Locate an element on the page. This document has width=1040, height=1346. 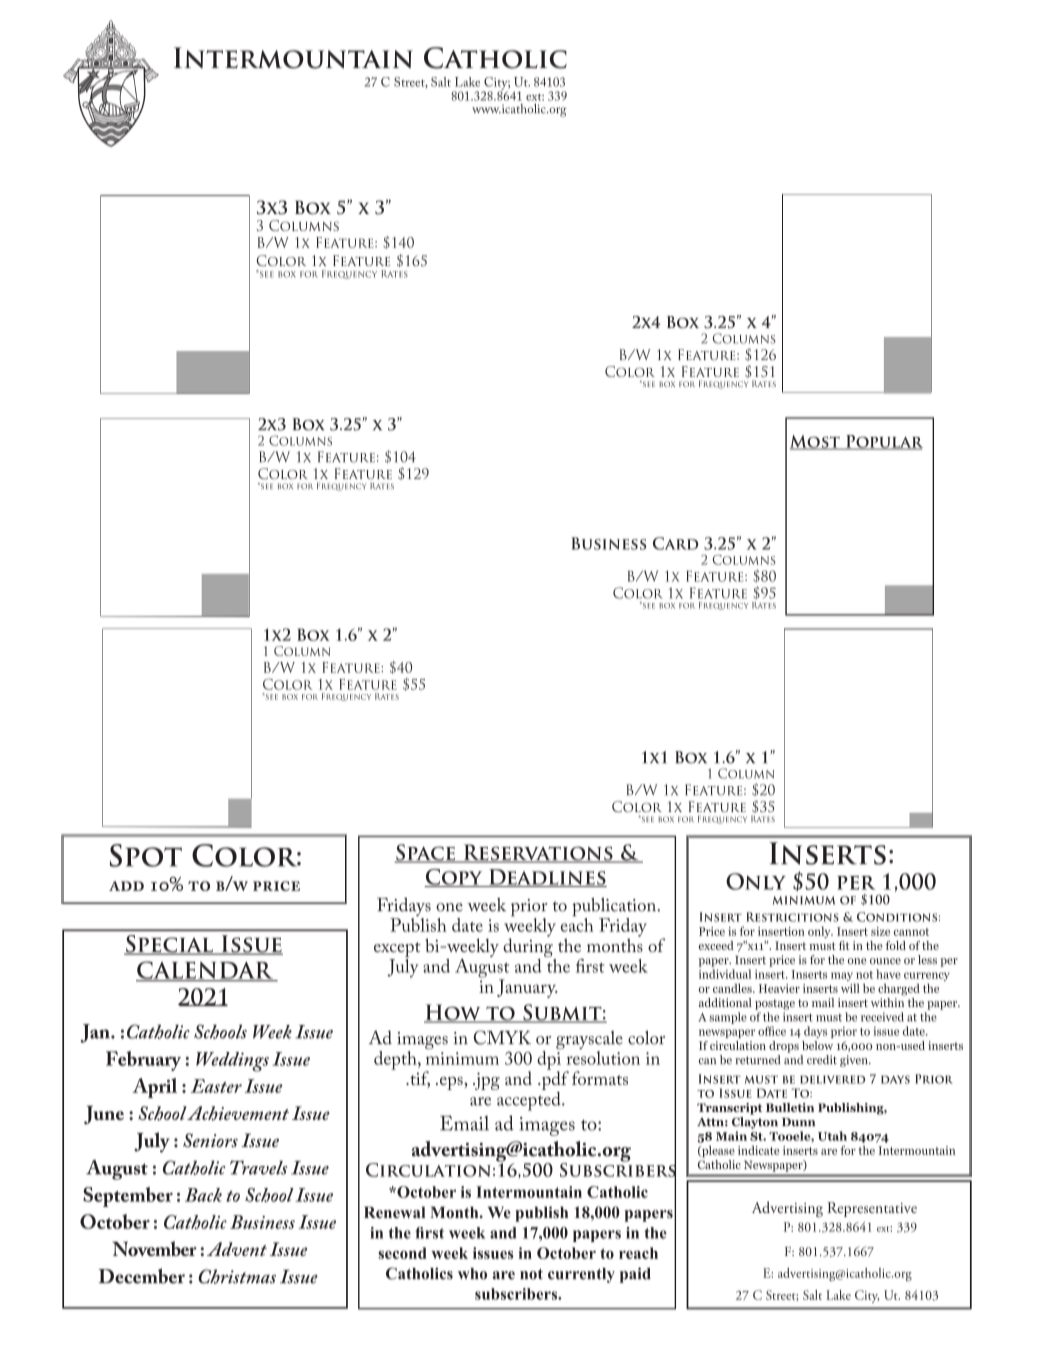
Spot is located at coordinates (146, 855).
